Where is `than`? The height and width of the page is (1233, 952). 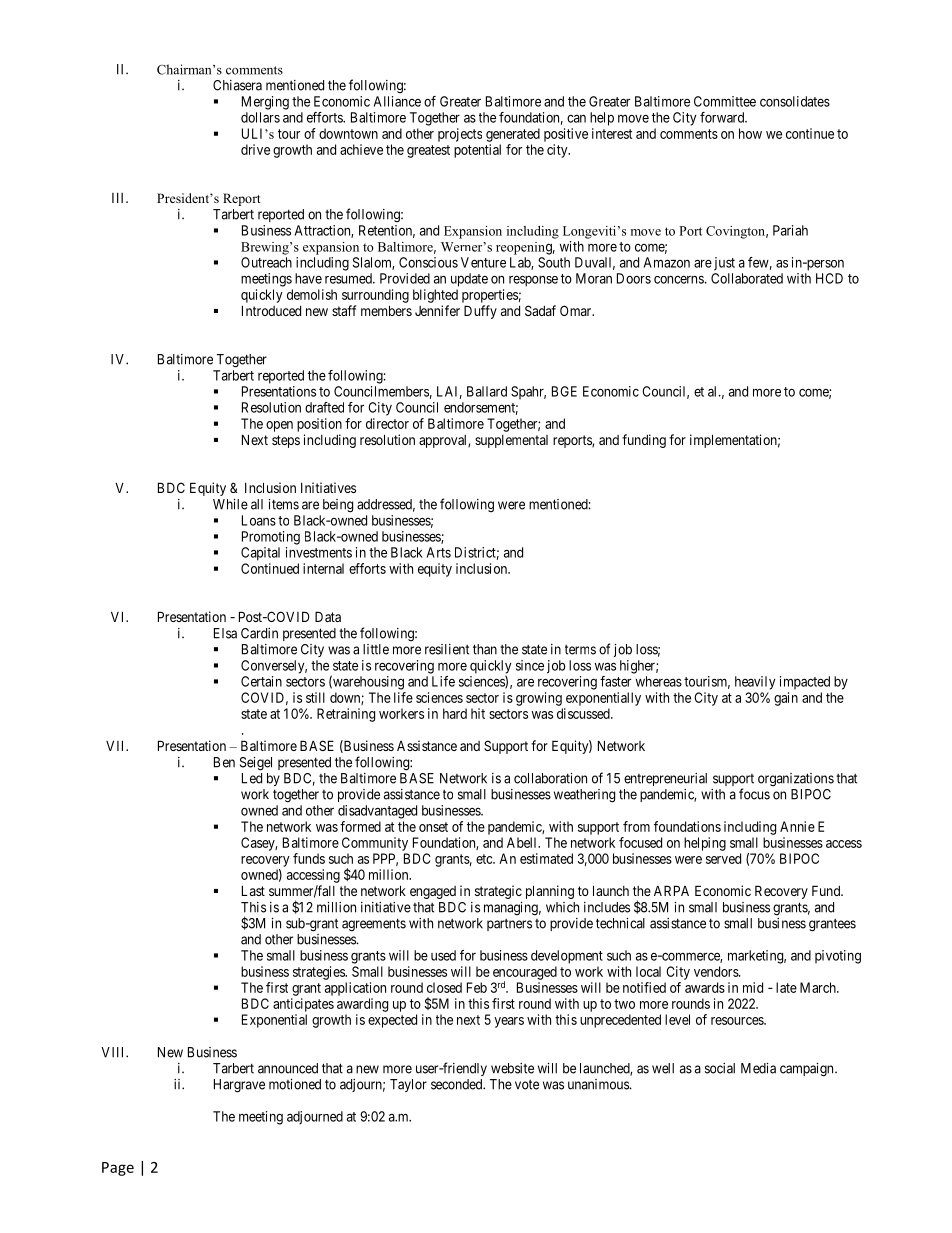
than is located at coordinates (485, 649).
